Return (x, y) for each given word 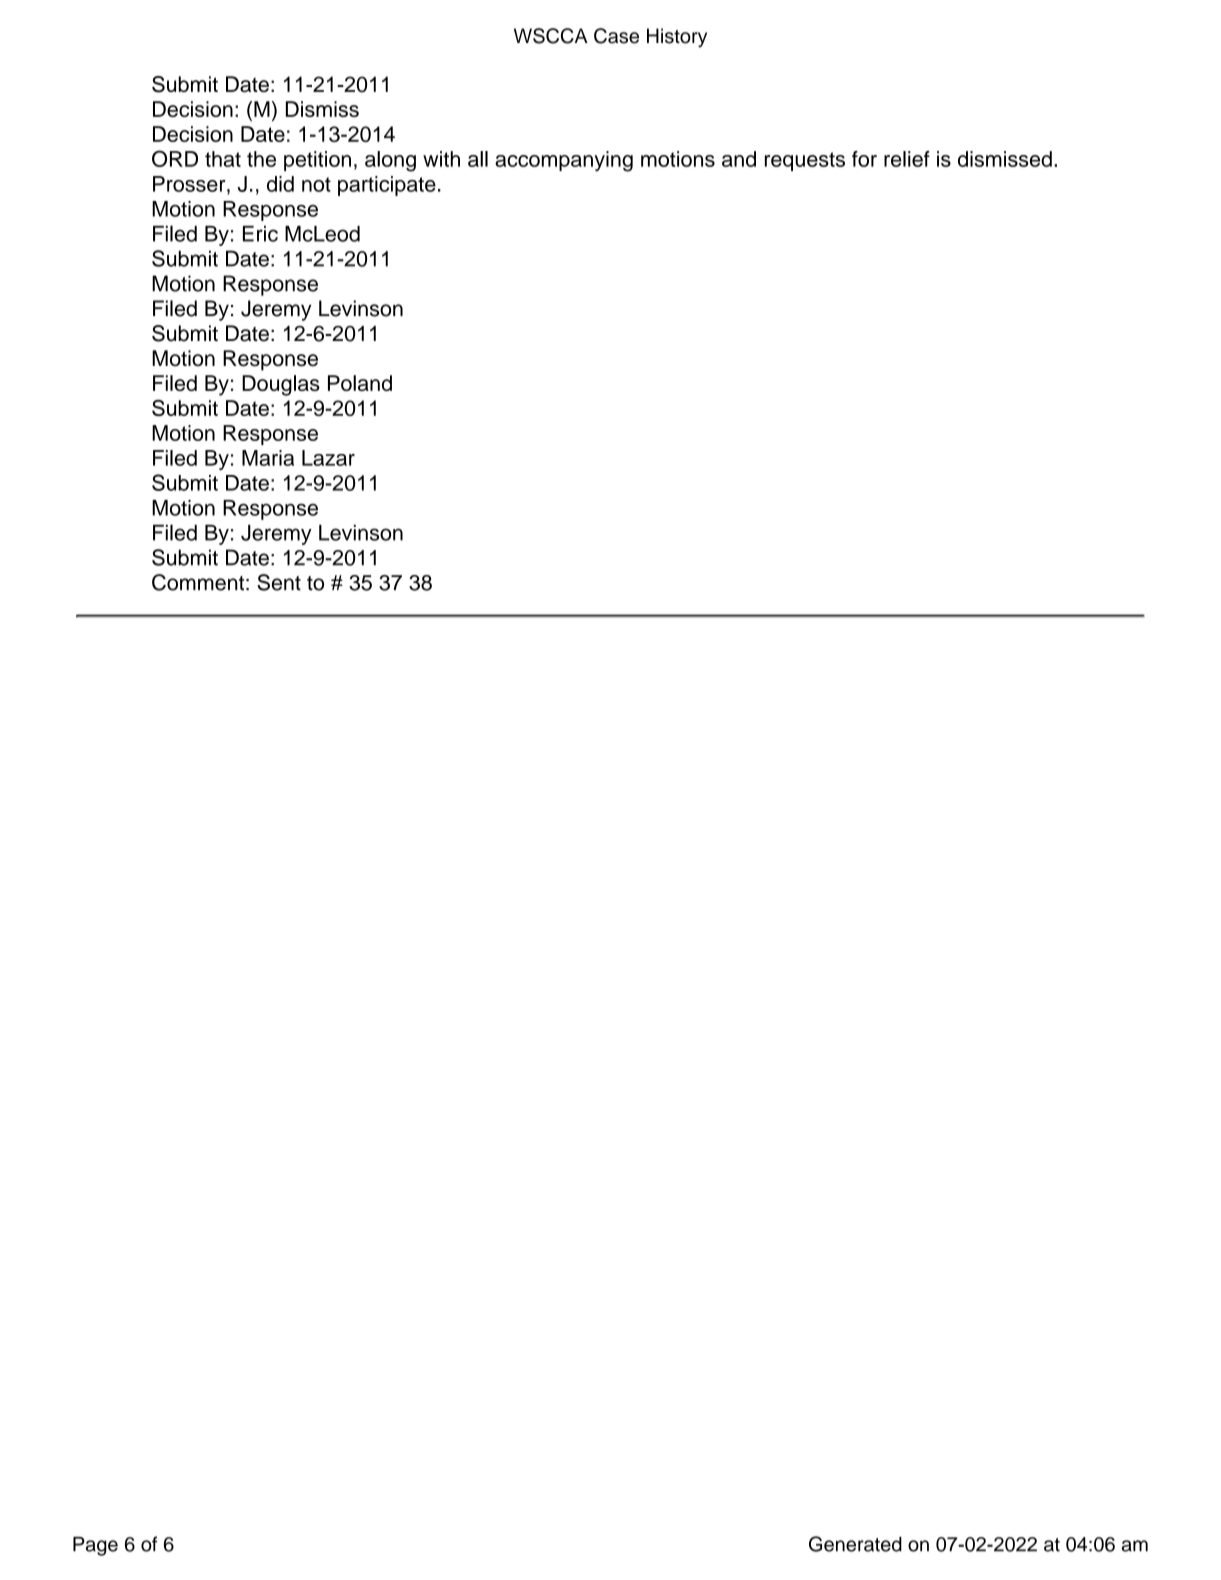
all (478, 159)
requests (805, 161)
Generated (855, 1544)
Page (95, 1546)
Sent (279, 582)
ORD (175, 158)
